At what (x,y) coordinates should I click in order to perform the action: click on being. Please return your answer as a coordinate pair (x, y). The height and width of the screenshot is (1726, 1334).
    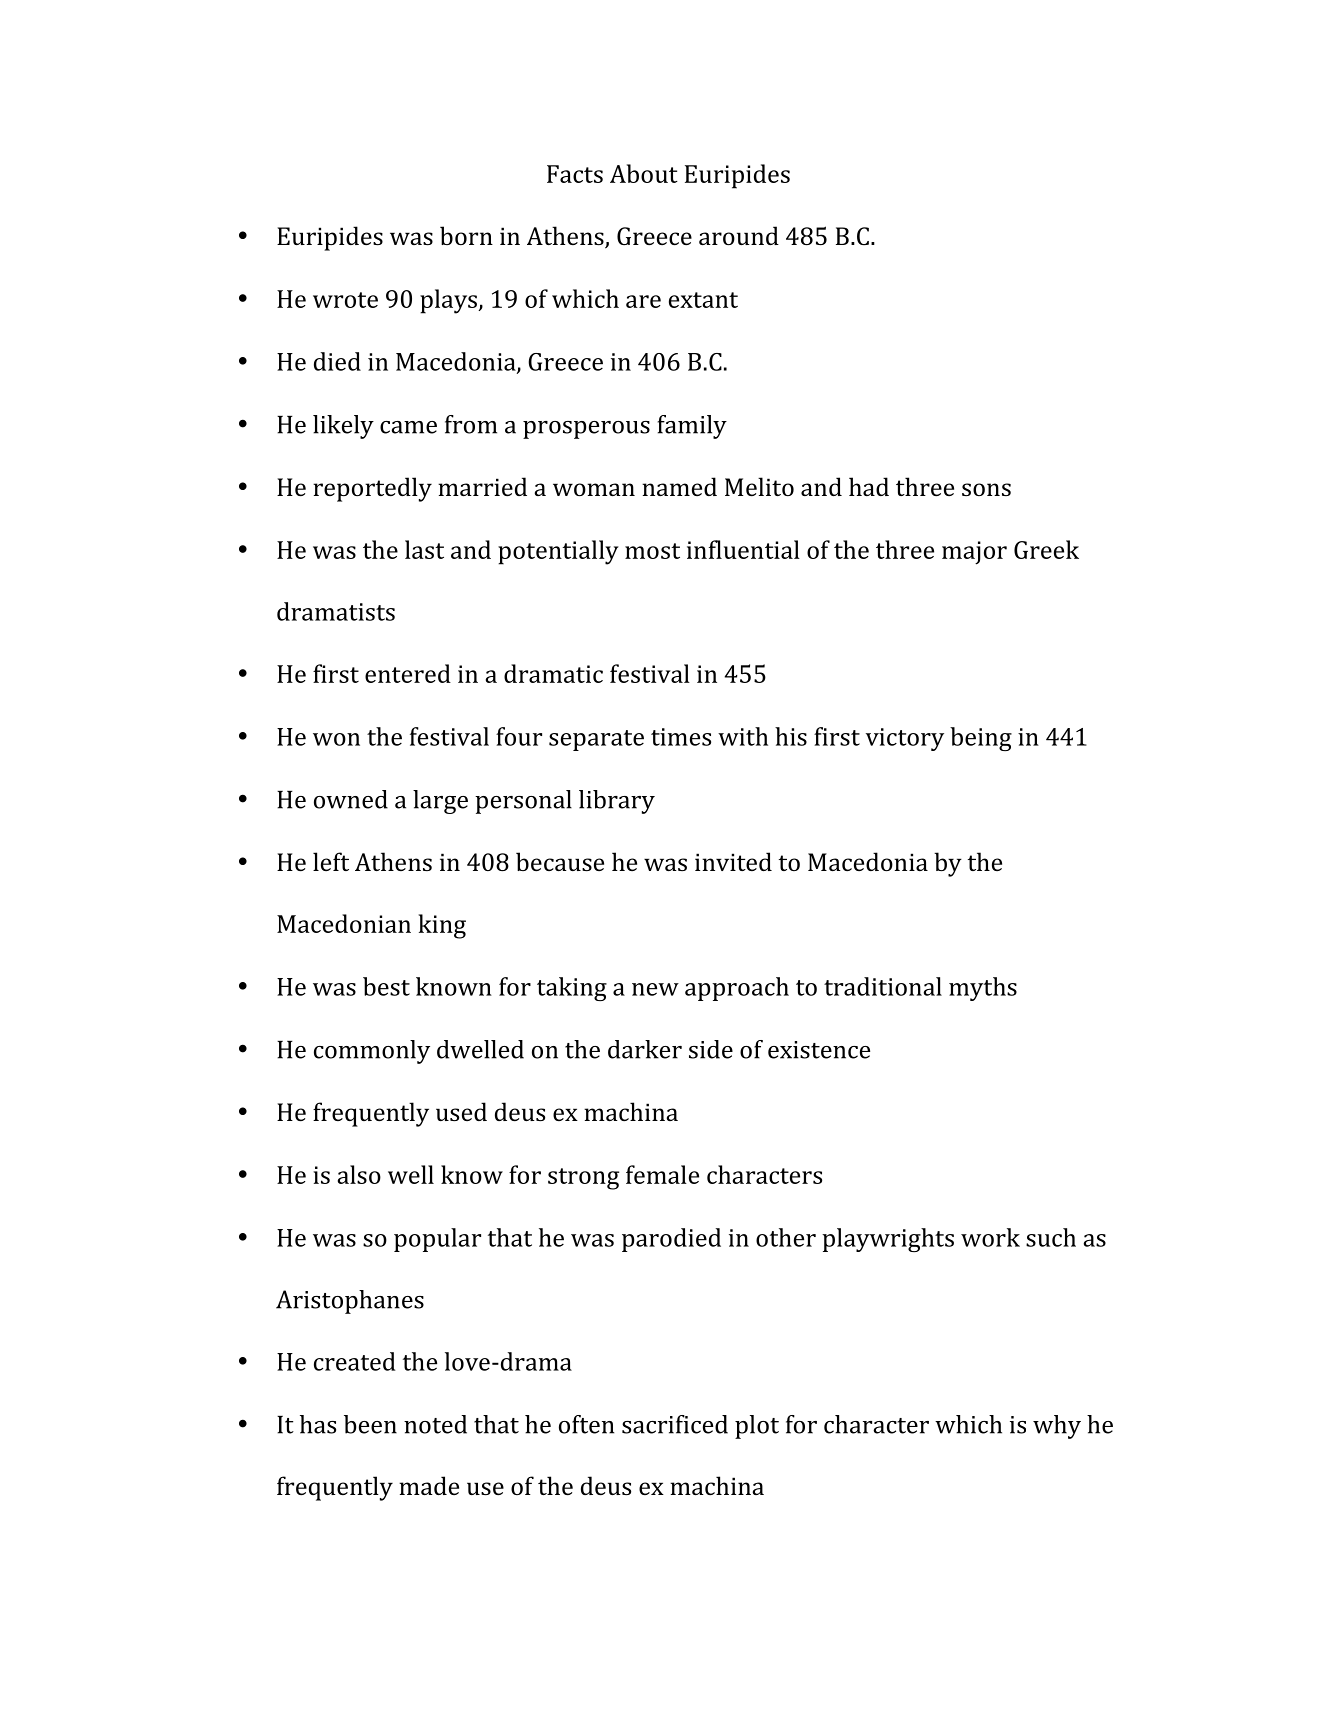
    Looking at the image, I should click on (981, 739).
